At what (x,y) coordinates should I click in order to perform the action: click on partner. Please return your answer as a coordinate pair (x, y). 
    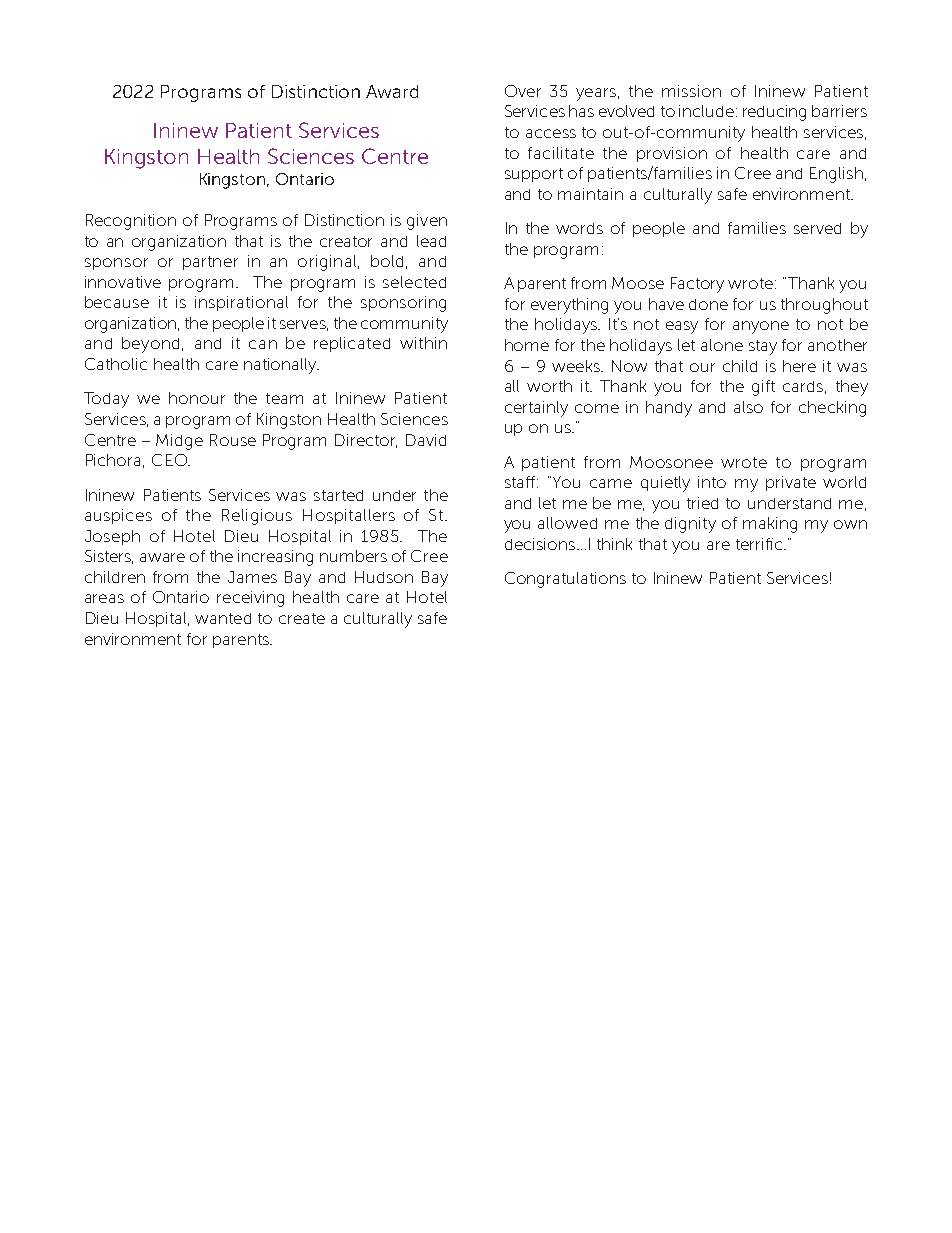
    Looking at the image, I should click on (210, 263).
